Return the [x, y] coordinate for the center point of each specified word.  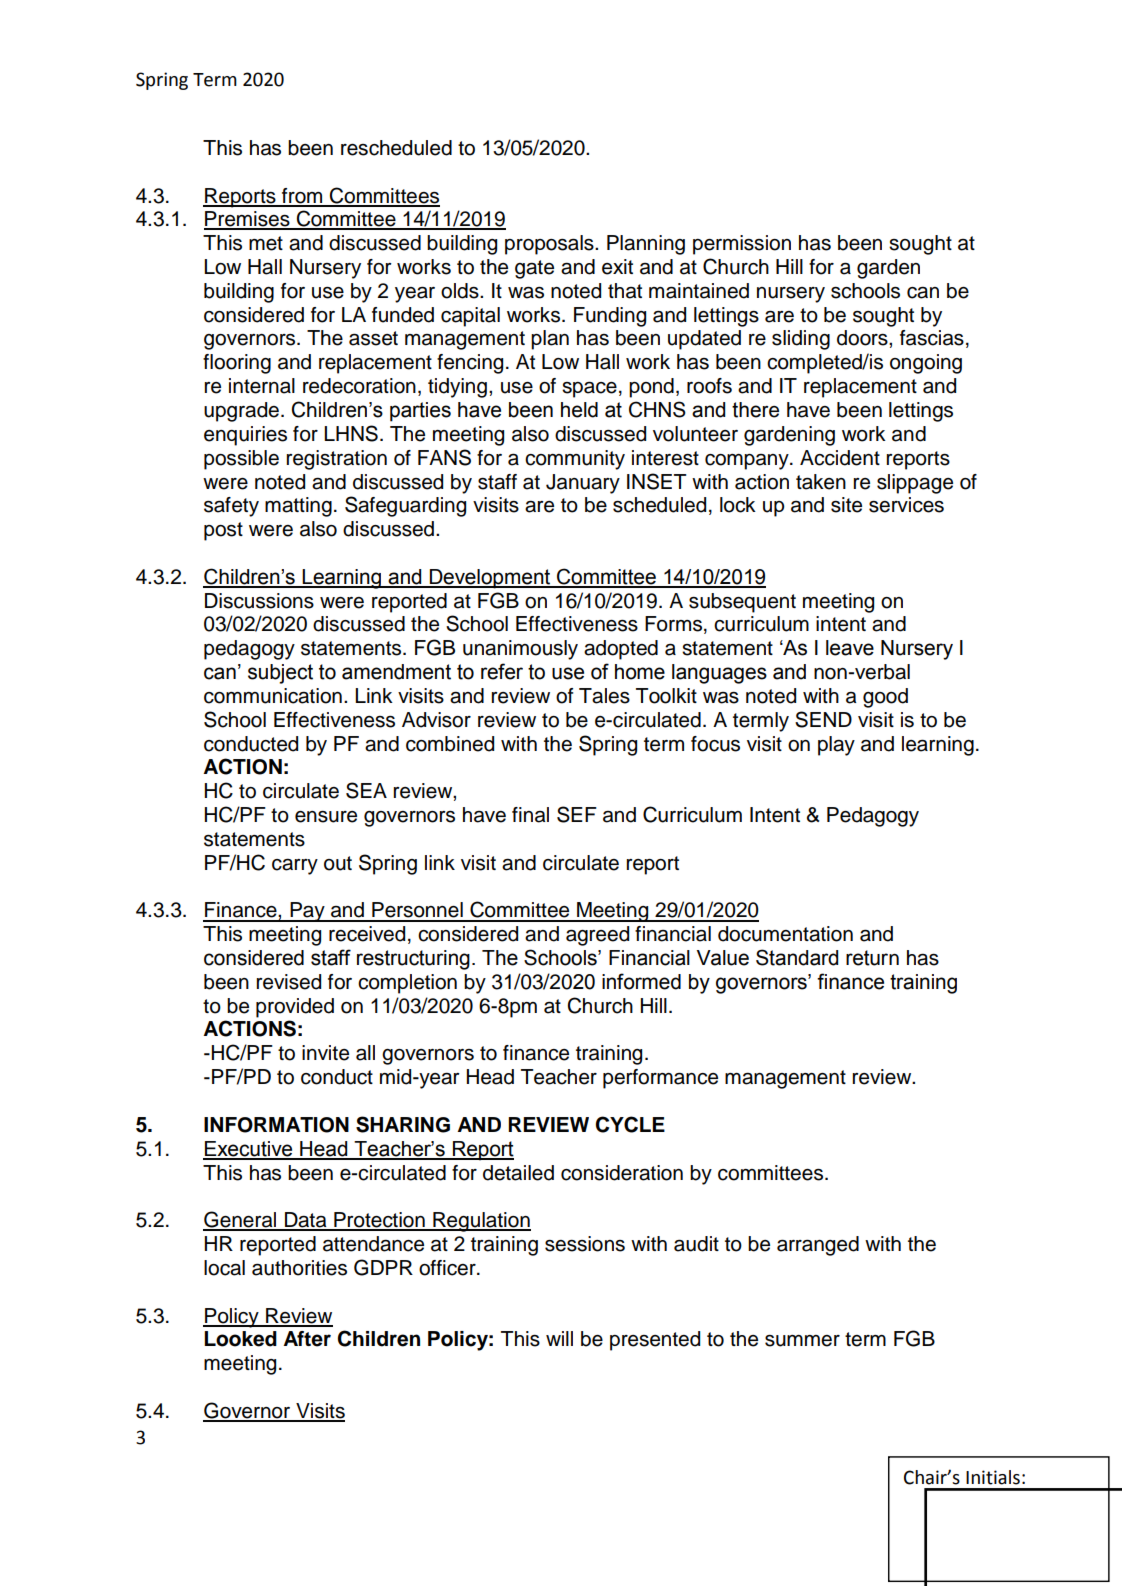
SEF [577, 814]
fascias [932, 338]
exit [617, 267]
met [266, 243]
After [307, 1339]
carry [295, 866]
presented [655, 1341]
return [872, 958]
